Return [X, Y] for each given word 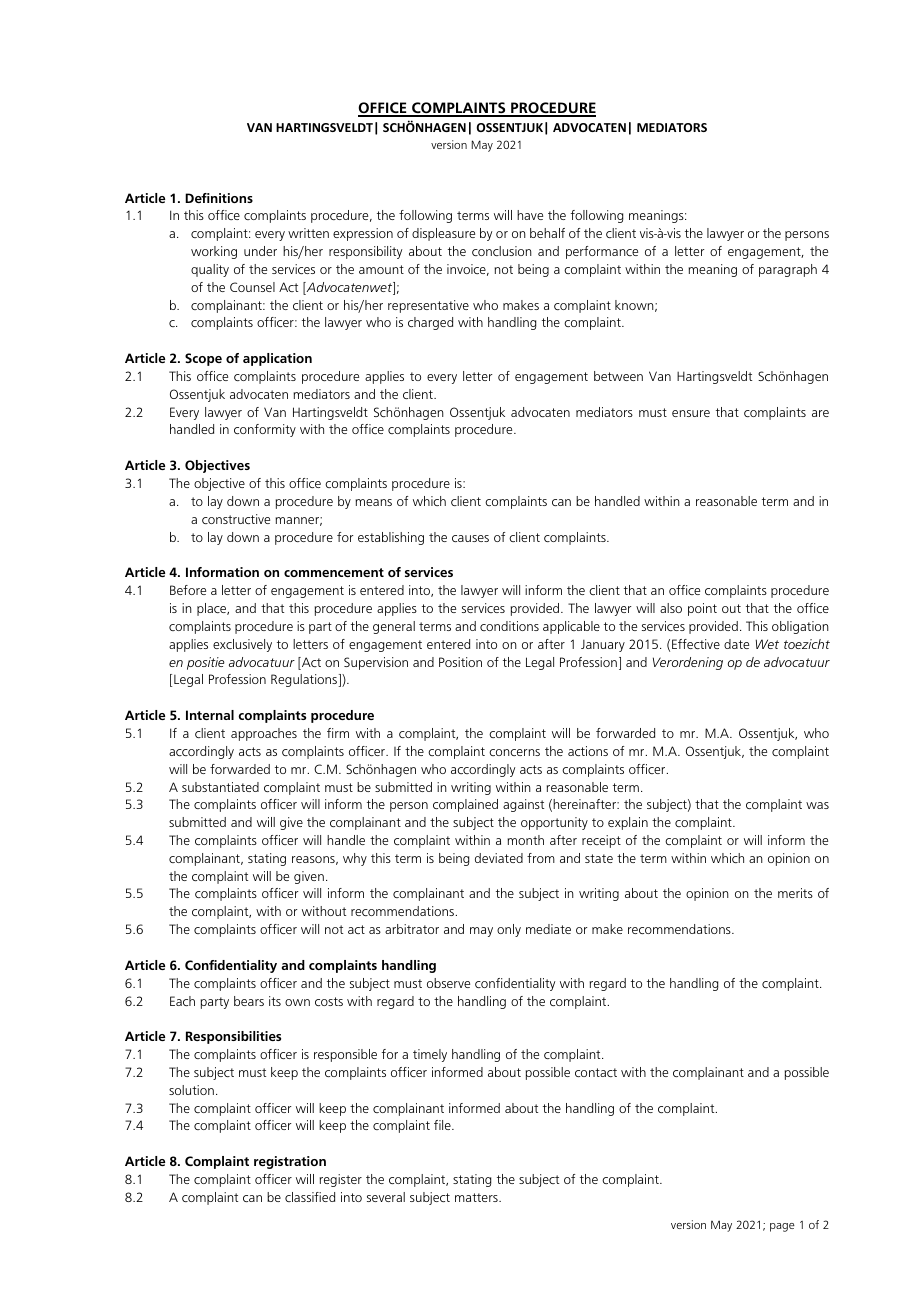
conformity [265, 430]
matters [477, 1197]
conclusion [502, 251]
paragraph [788, 270]
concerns [514, 752]
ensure [691, 413]
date [736, 644]
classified [310, 1197]
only [509, 930]
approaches [264, 734]
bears [249, 1001]
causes [470, 538]
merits [795, 893]
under [260, 251]
